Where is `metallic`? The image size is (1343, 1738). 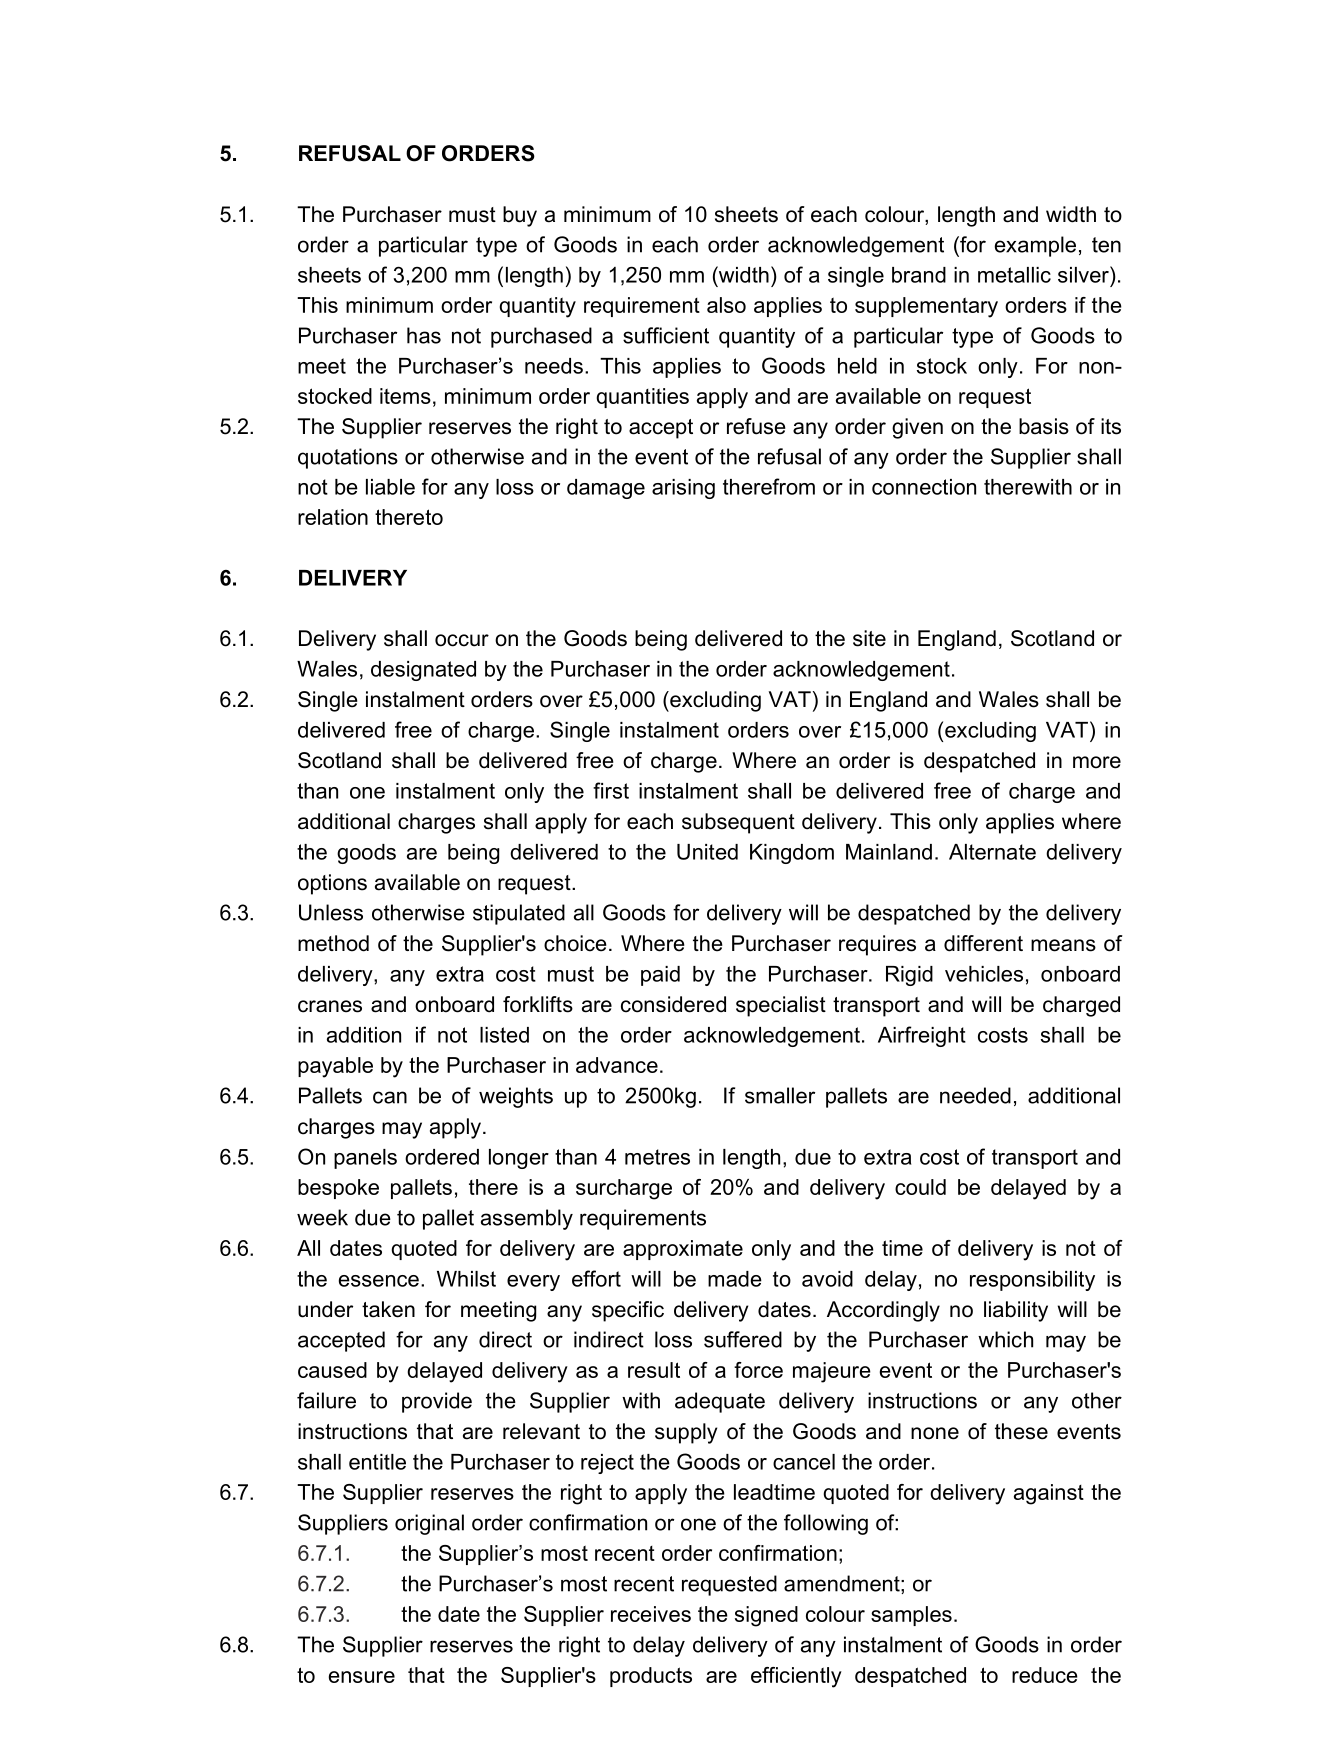
metallic is located at coordinates (1014, 275).
